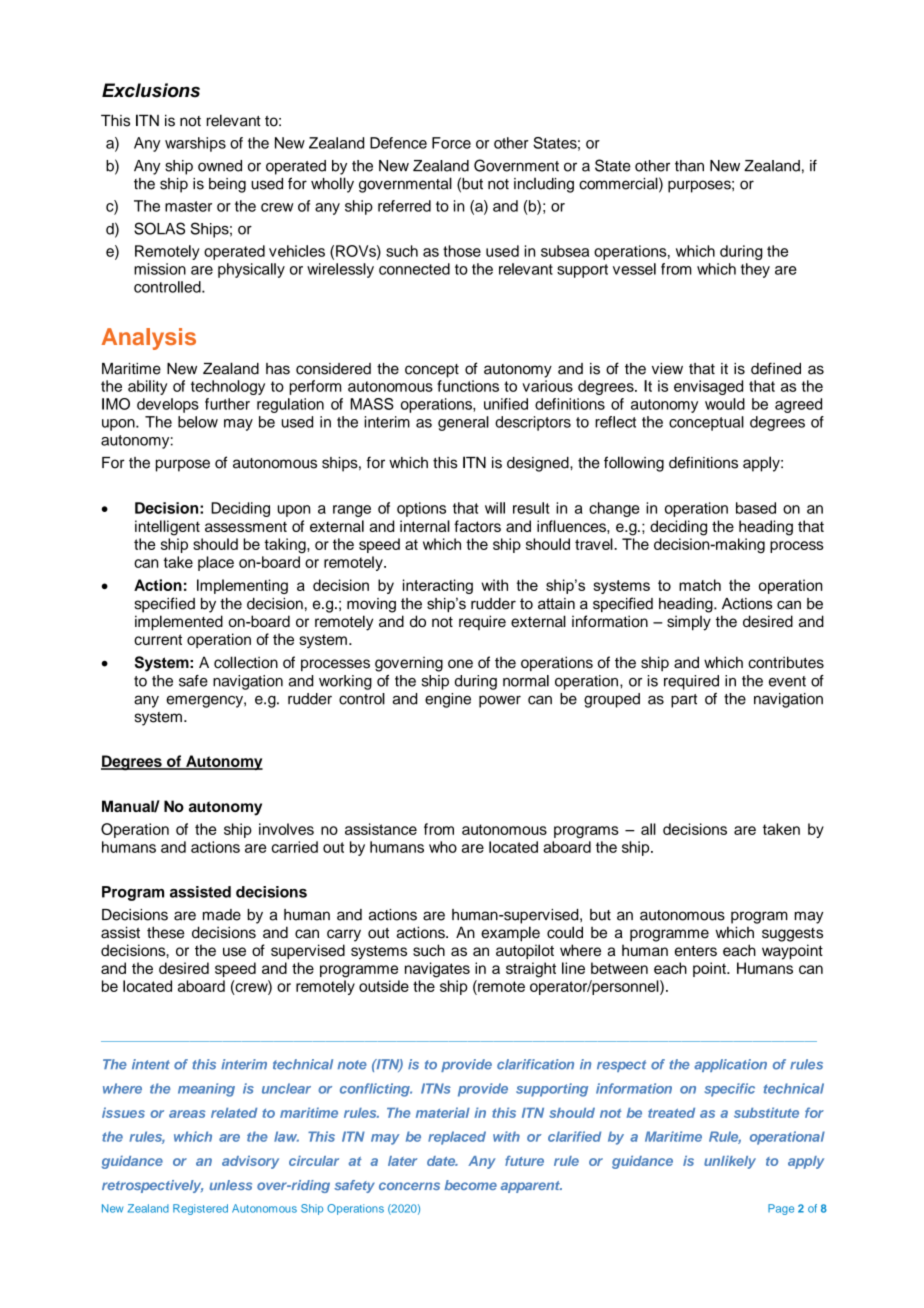  I want to click on simply, so click(689, 623).
